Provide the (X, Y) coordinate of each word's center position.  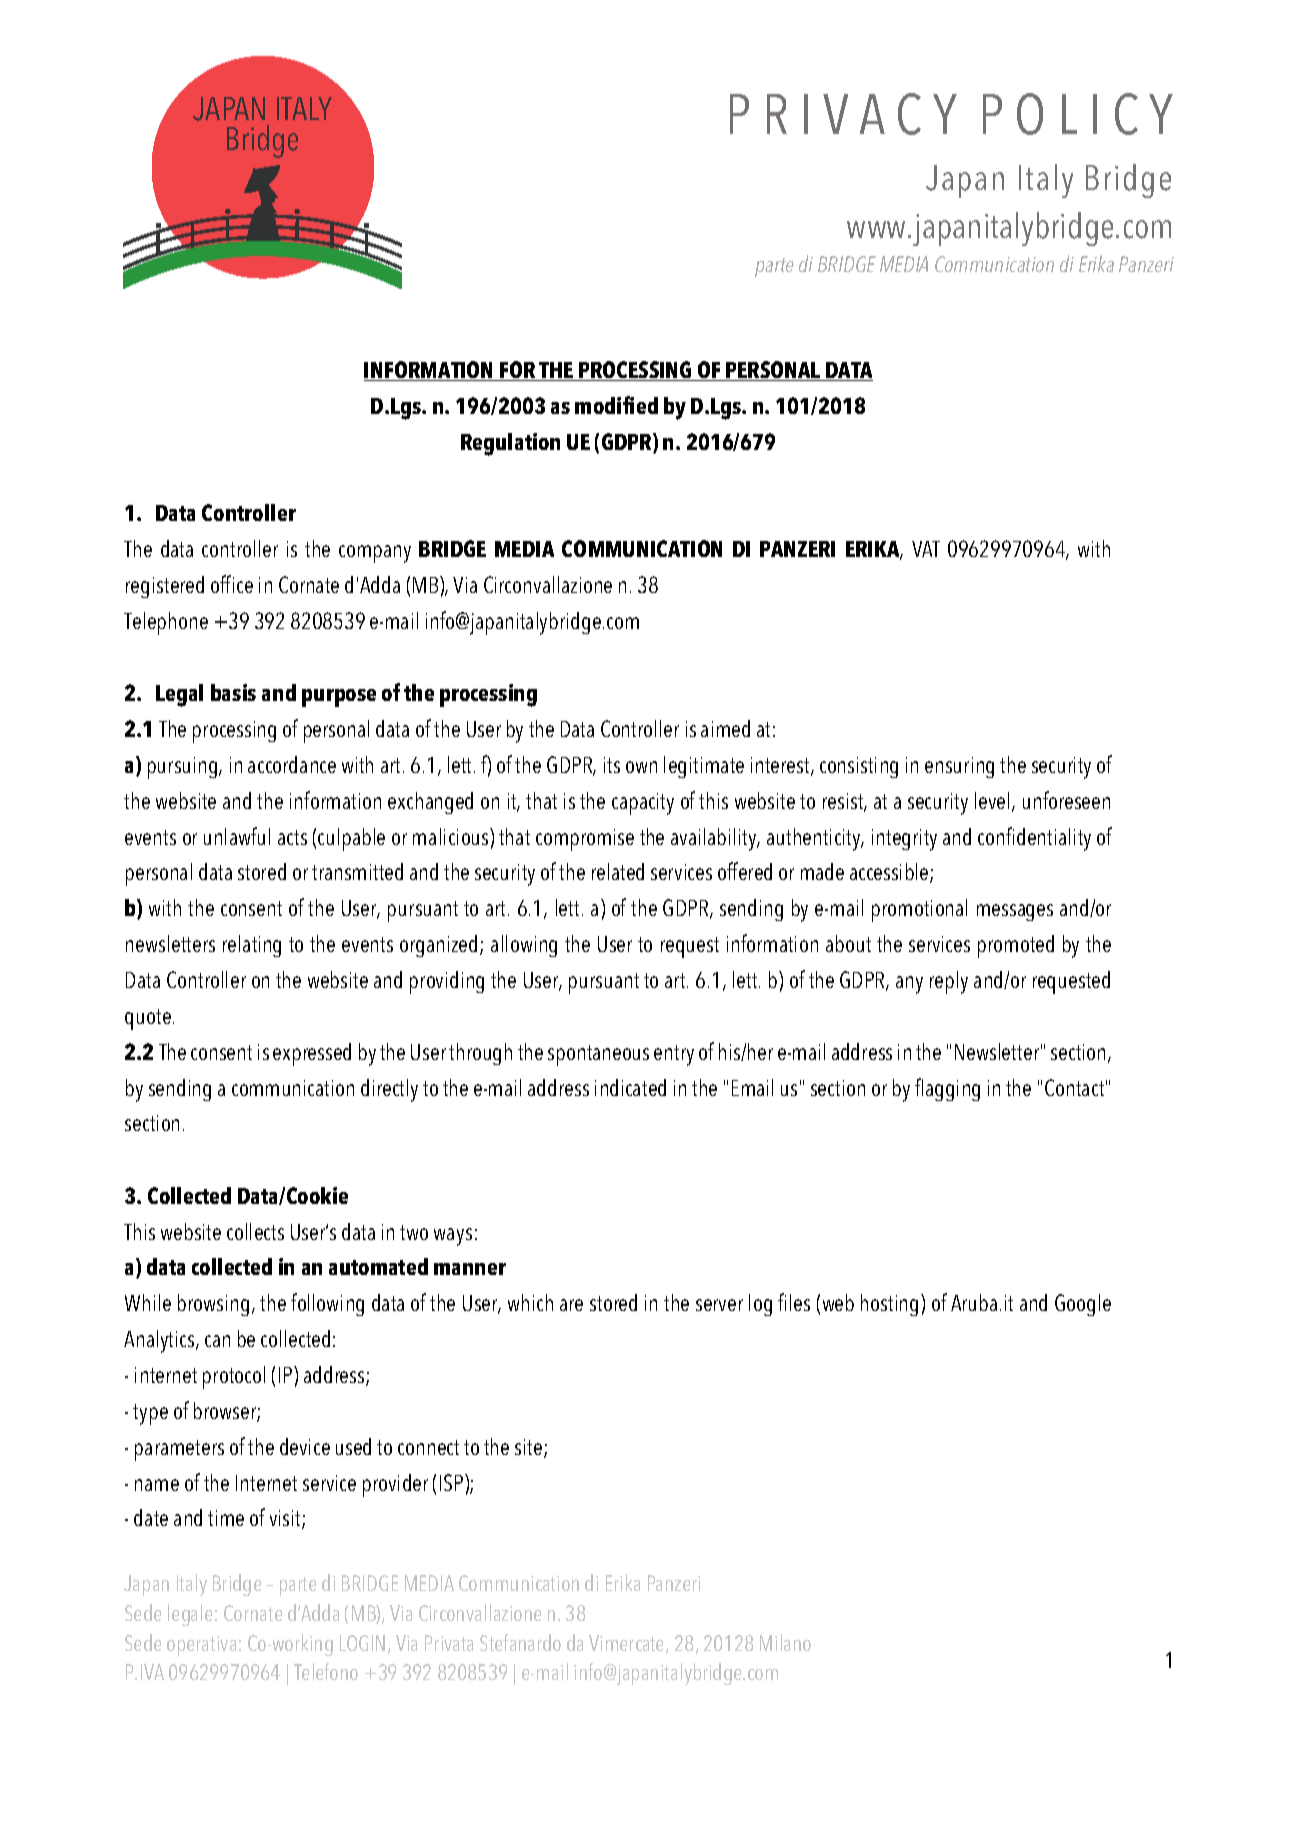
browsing (213, 1305)
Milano (785, 1642)
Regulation (510, 444)
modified (616, 405)
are (571, 1305)
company (375, 554)
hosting (889, 1305)
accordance (292, 764)
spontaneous (598, 1055)
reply (949, 982)
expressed (312, 1054)
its (612, 765)
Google (1083, 1305)
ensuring (959, 767)
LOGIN (362, 1643)
